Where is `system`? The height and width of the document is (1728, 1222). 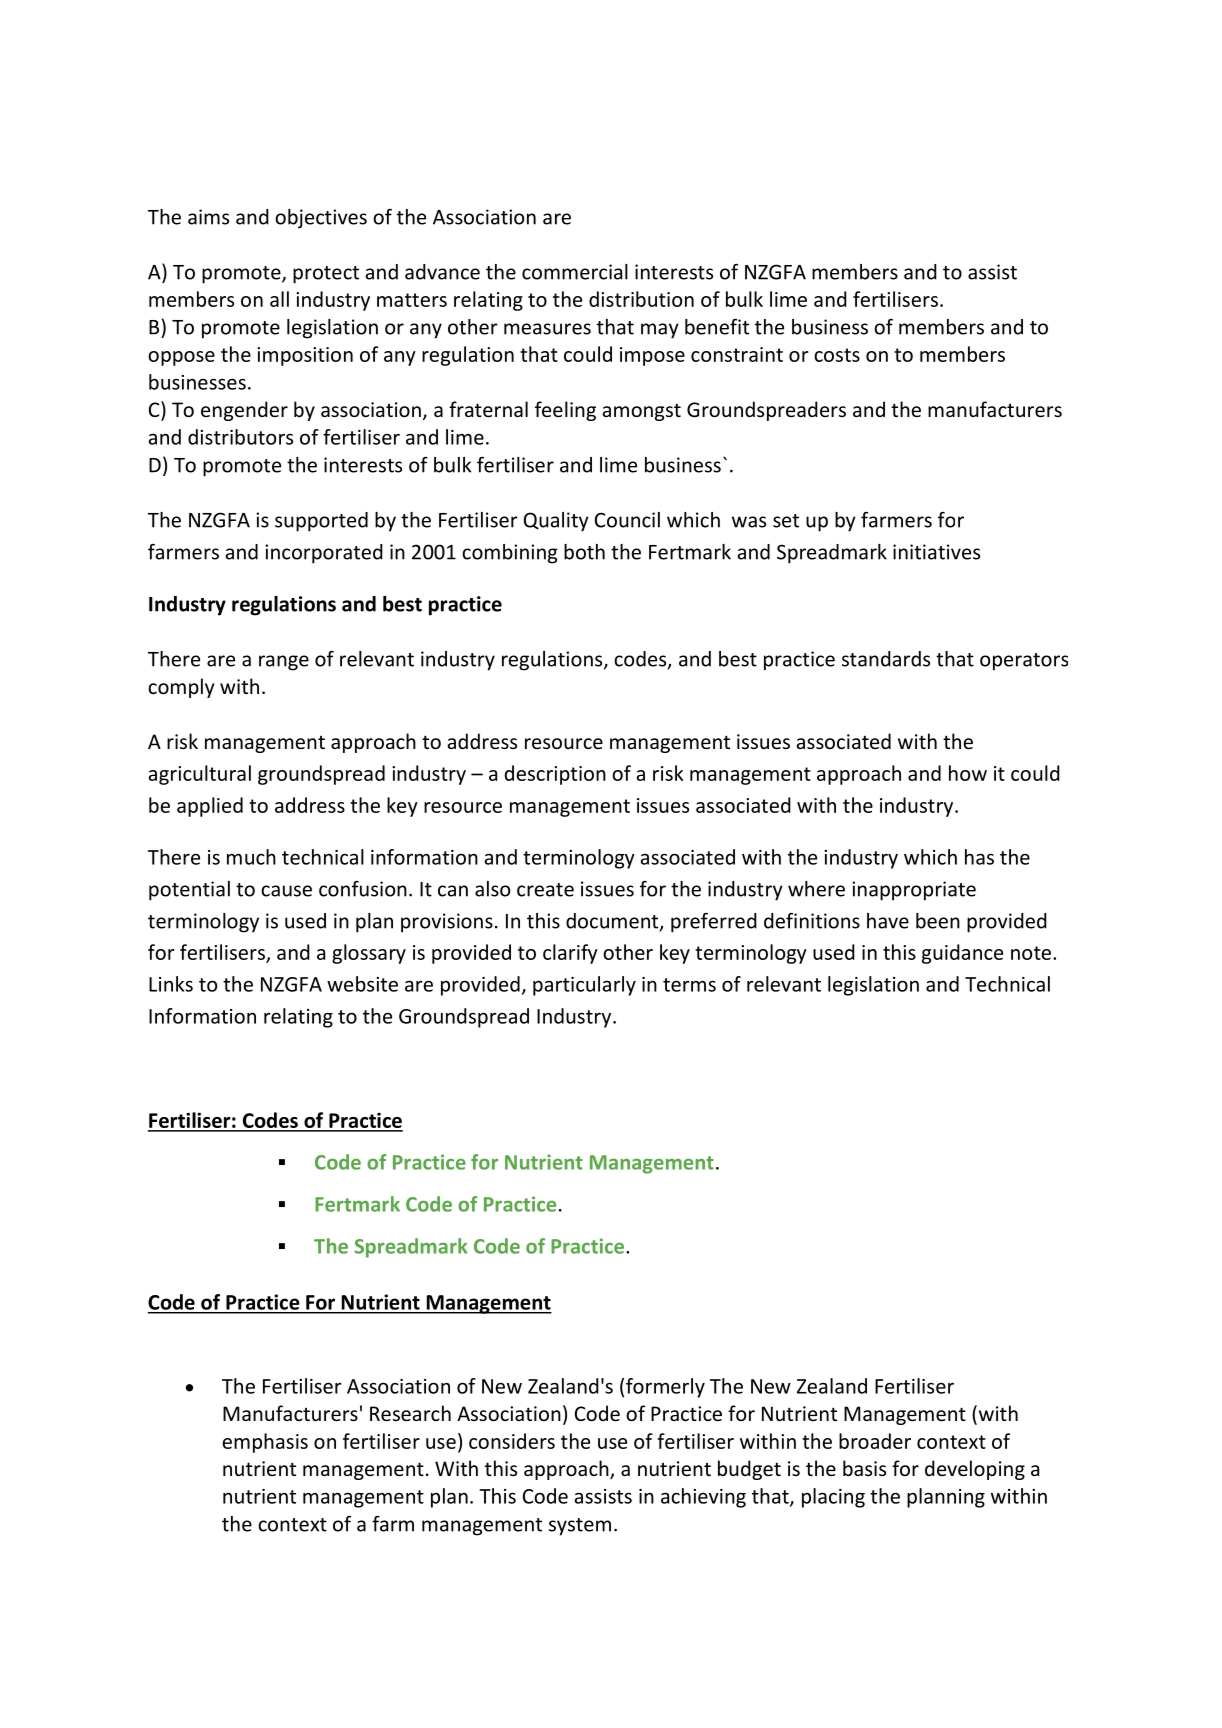 system is located at coordinates (580, 1527).
